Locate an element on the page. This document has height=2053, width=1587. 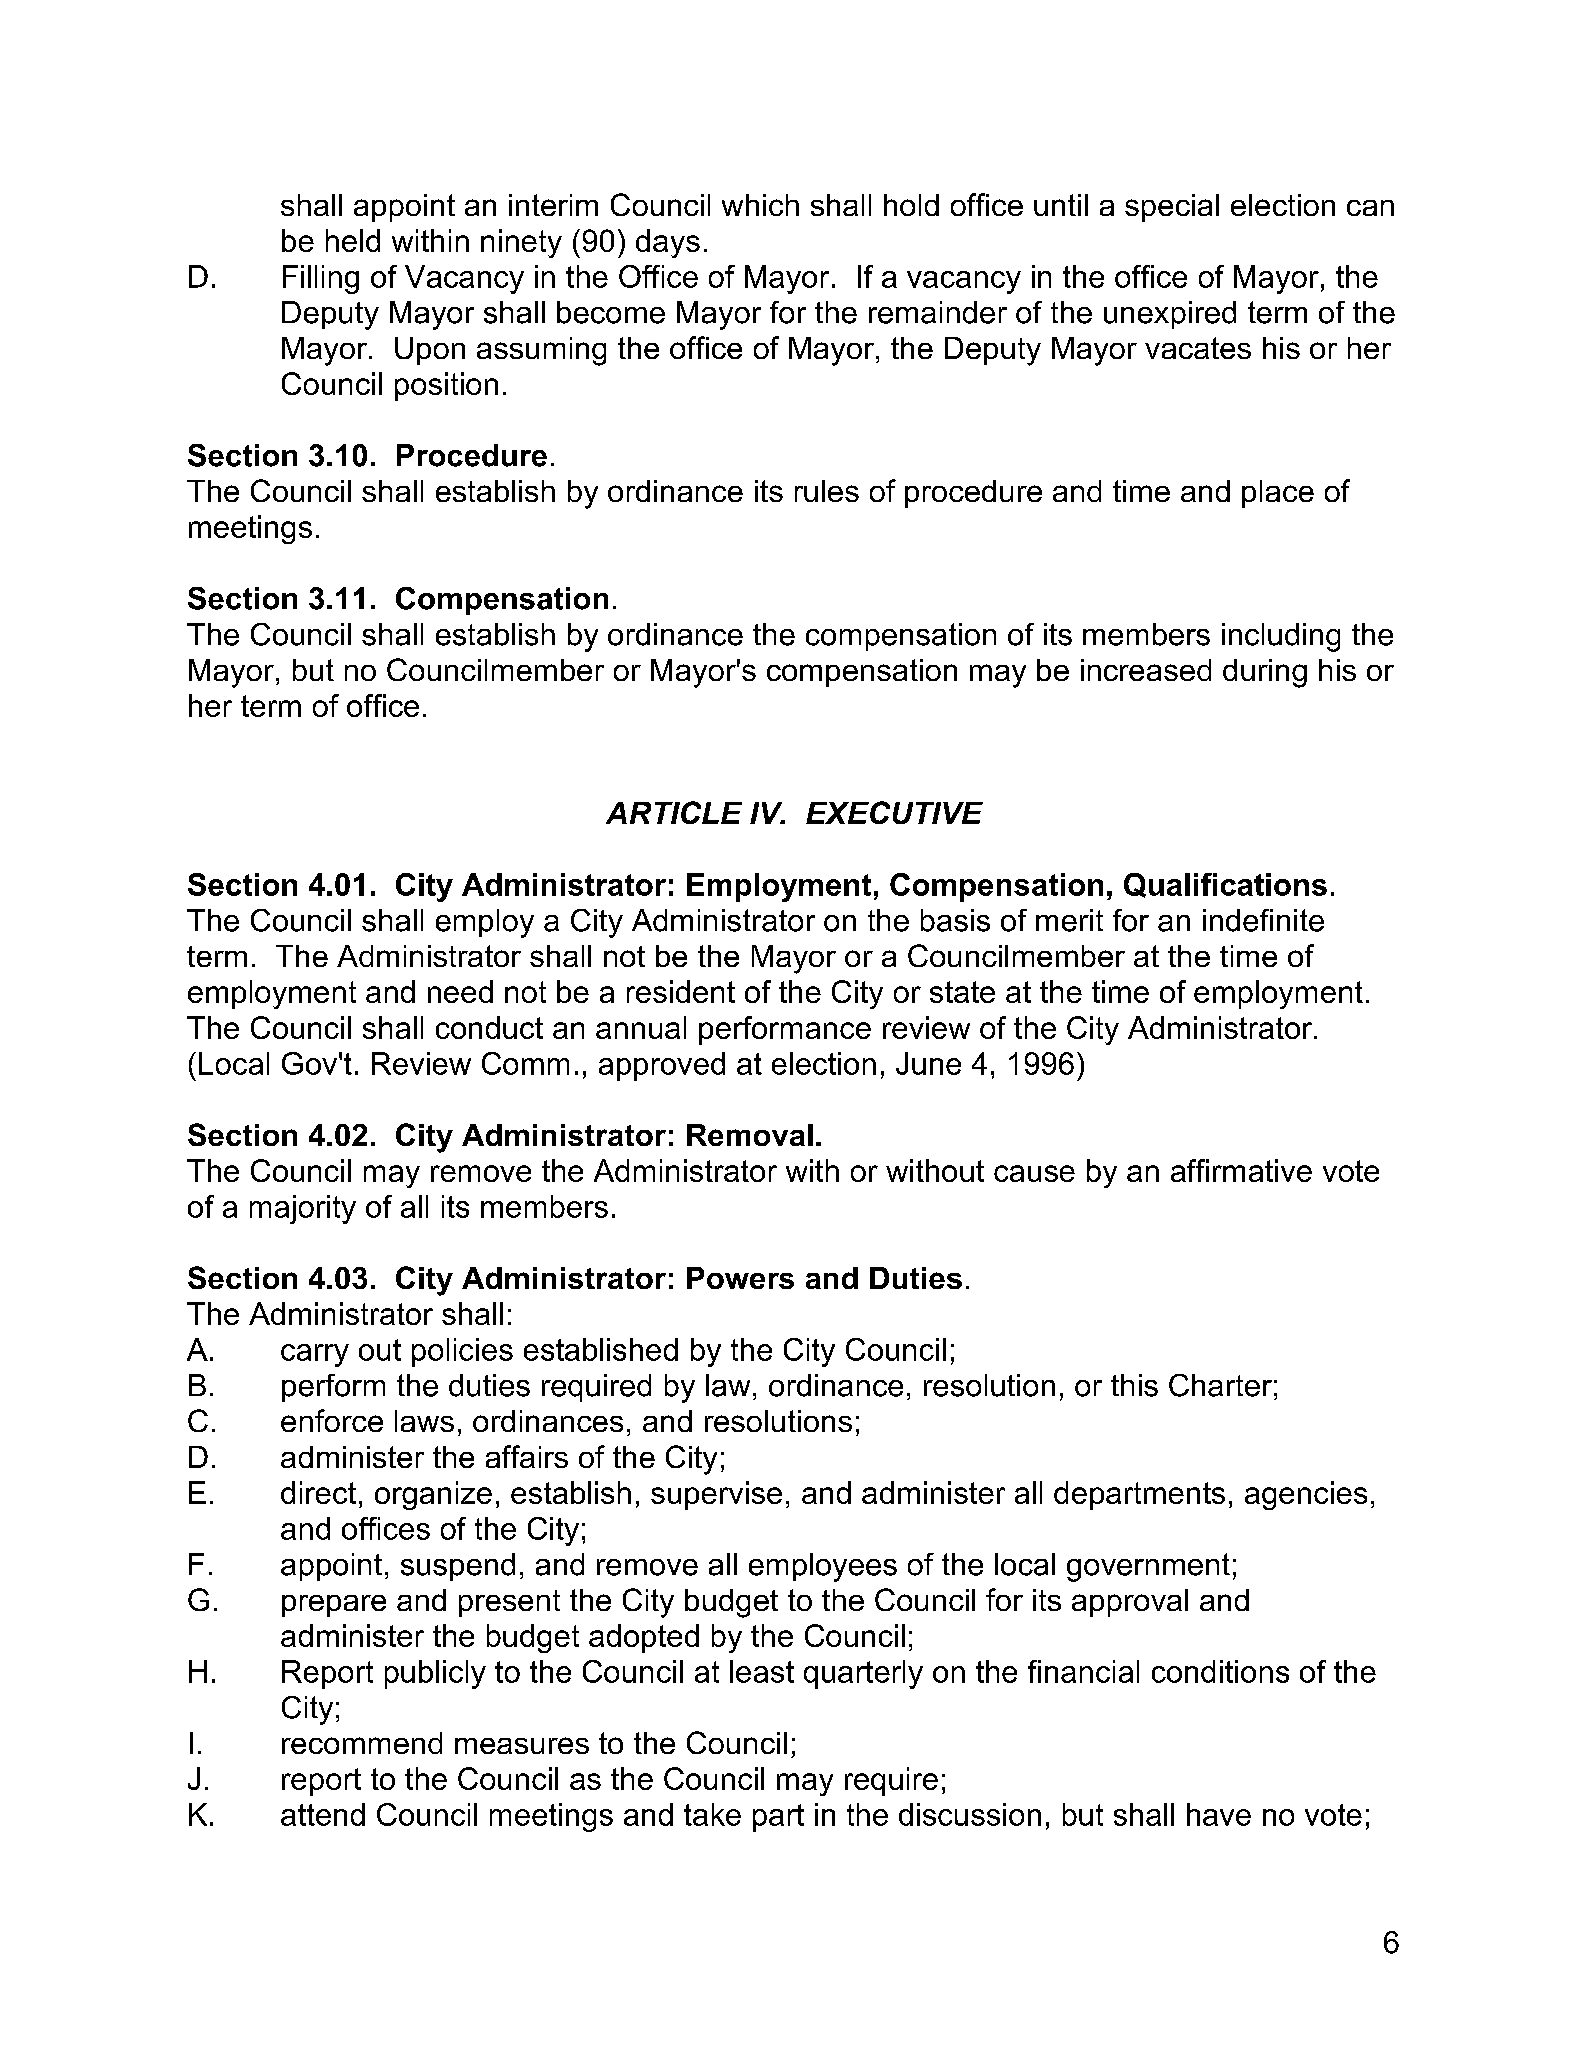
policies is located at coordinates (462, 1352).
